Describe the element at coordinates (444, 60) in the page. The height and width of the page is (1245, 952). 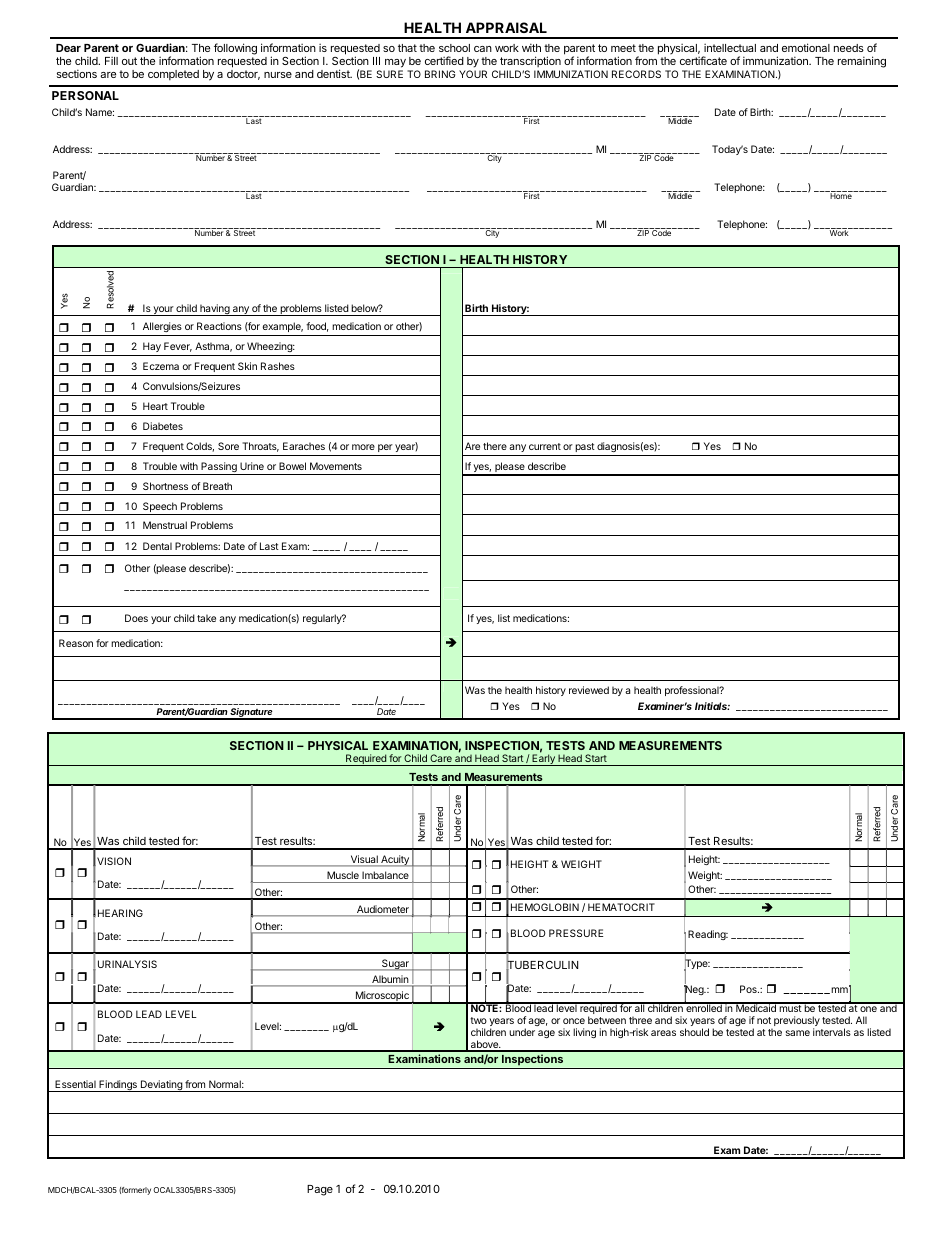
I see `certified` at that location.
